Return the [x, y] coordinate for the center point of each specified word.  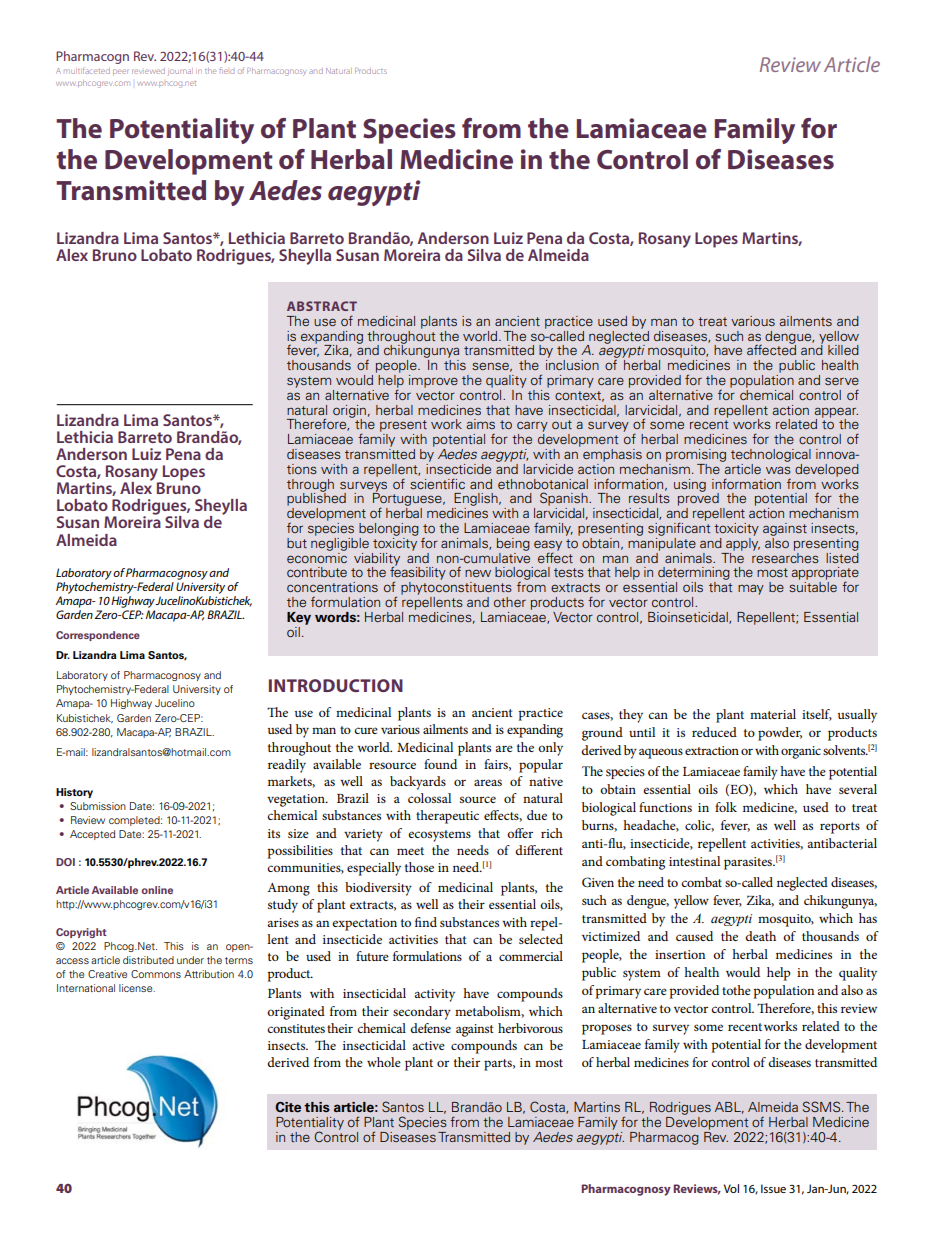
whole [384, 1062]
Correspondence [98, 636]
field [226, 70]
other [510, 602]
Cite [288, 1107]
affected [771, 349]
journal [180, 71]
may [751, 589]
